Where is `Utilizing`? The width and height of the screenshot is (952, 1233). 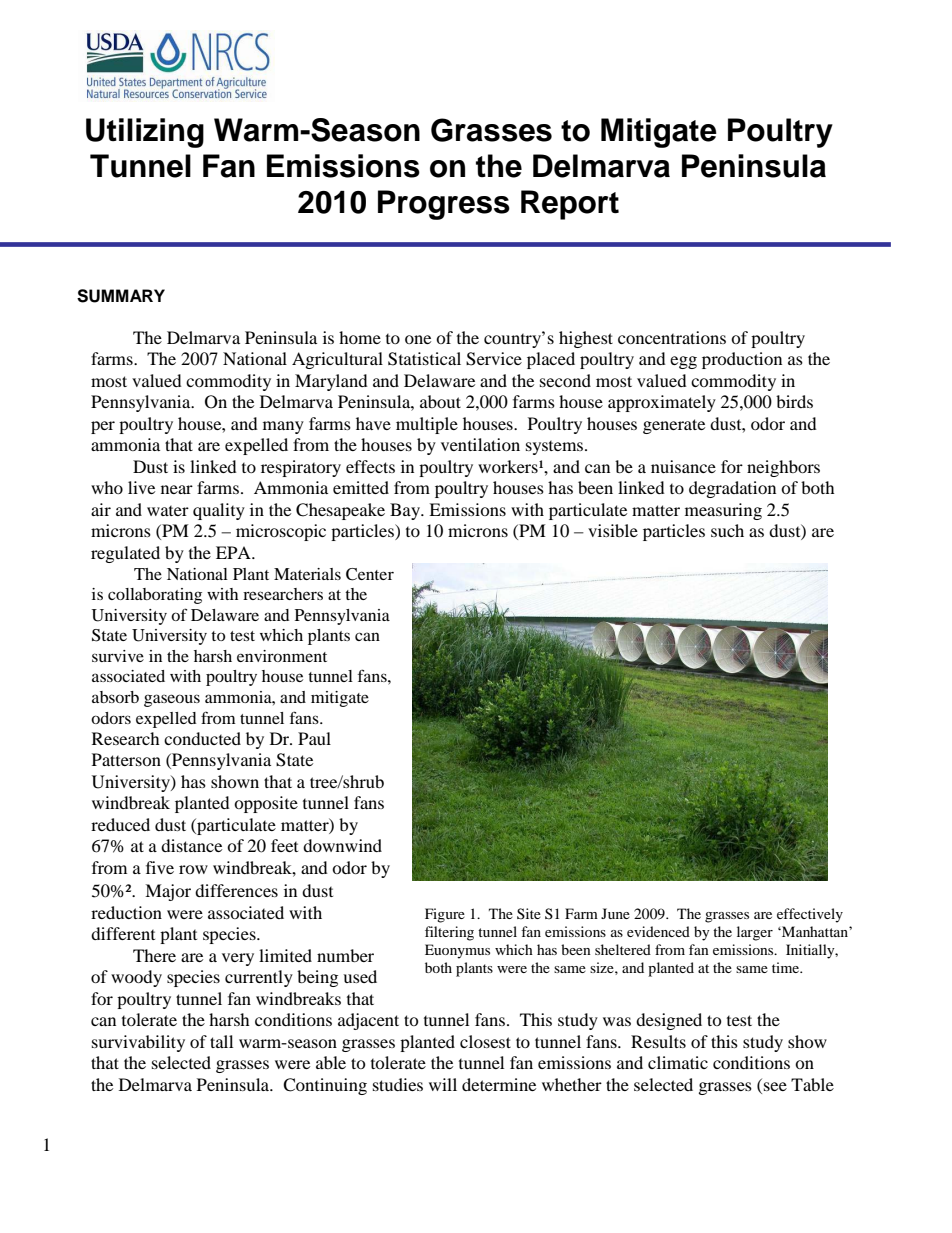 Utilizing is located at coordinates (145, 133).
